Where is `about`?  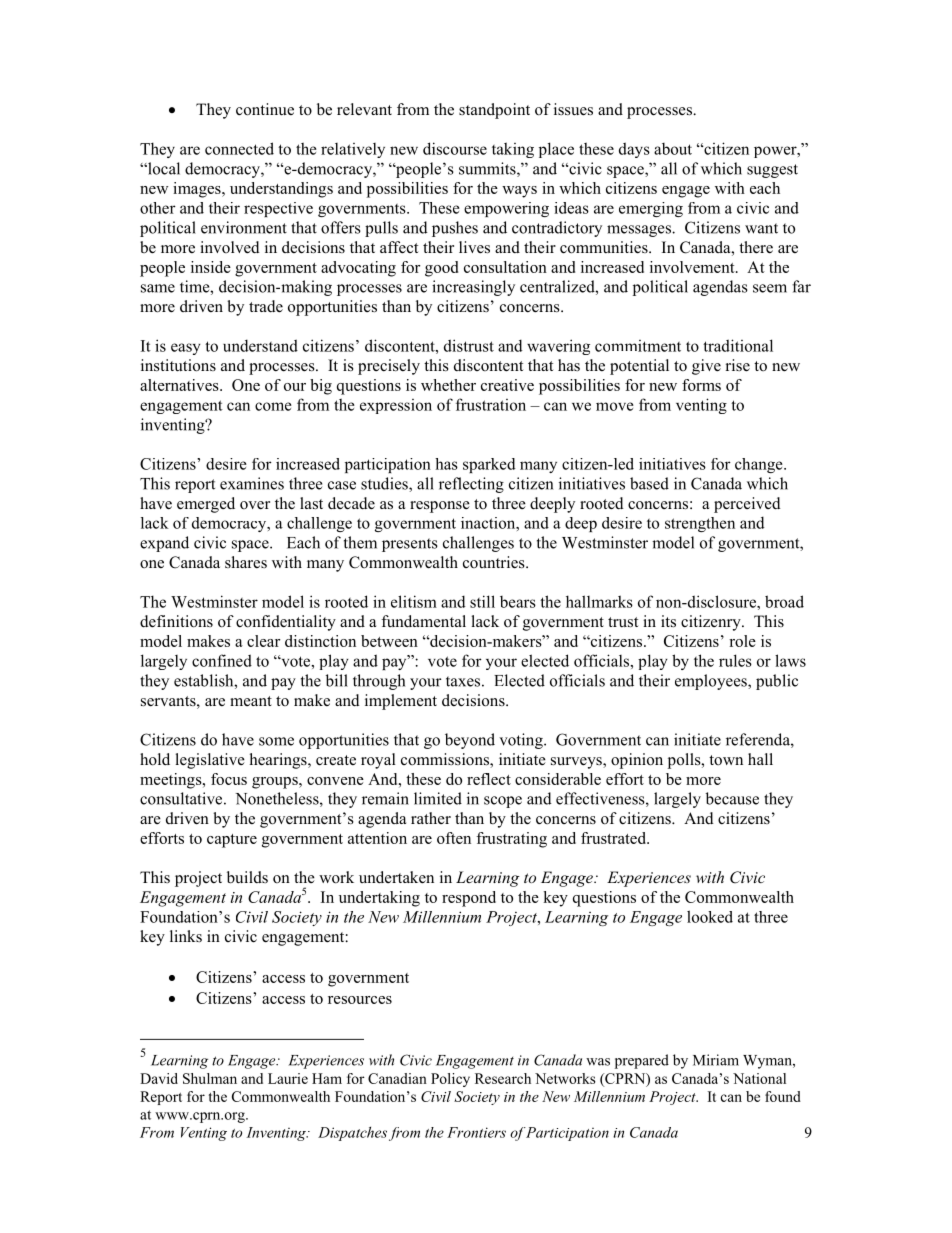
about is located at coordinates (673, 149).
